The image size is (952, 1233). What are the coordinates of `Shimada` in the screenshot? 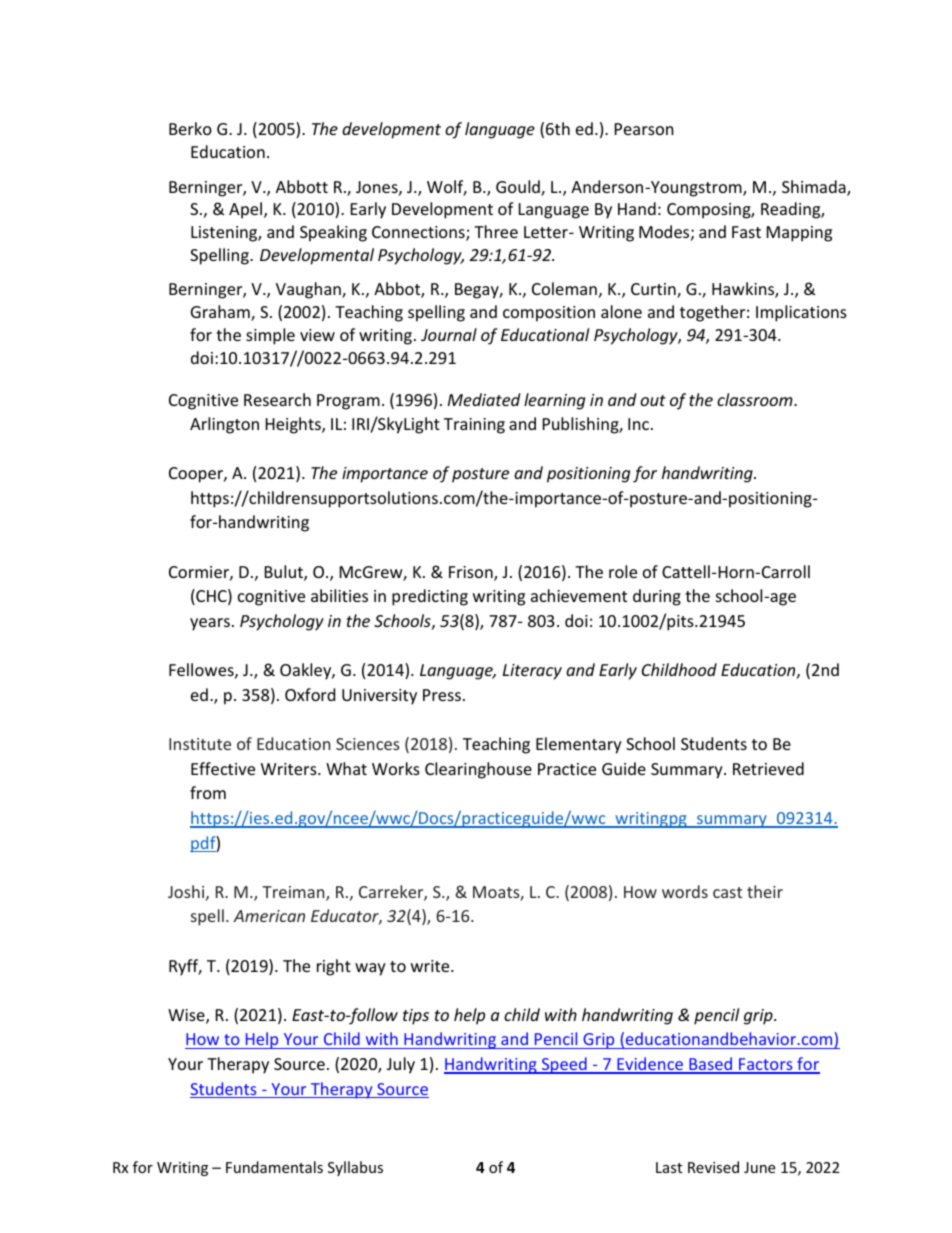 It's located at (815, 188).
